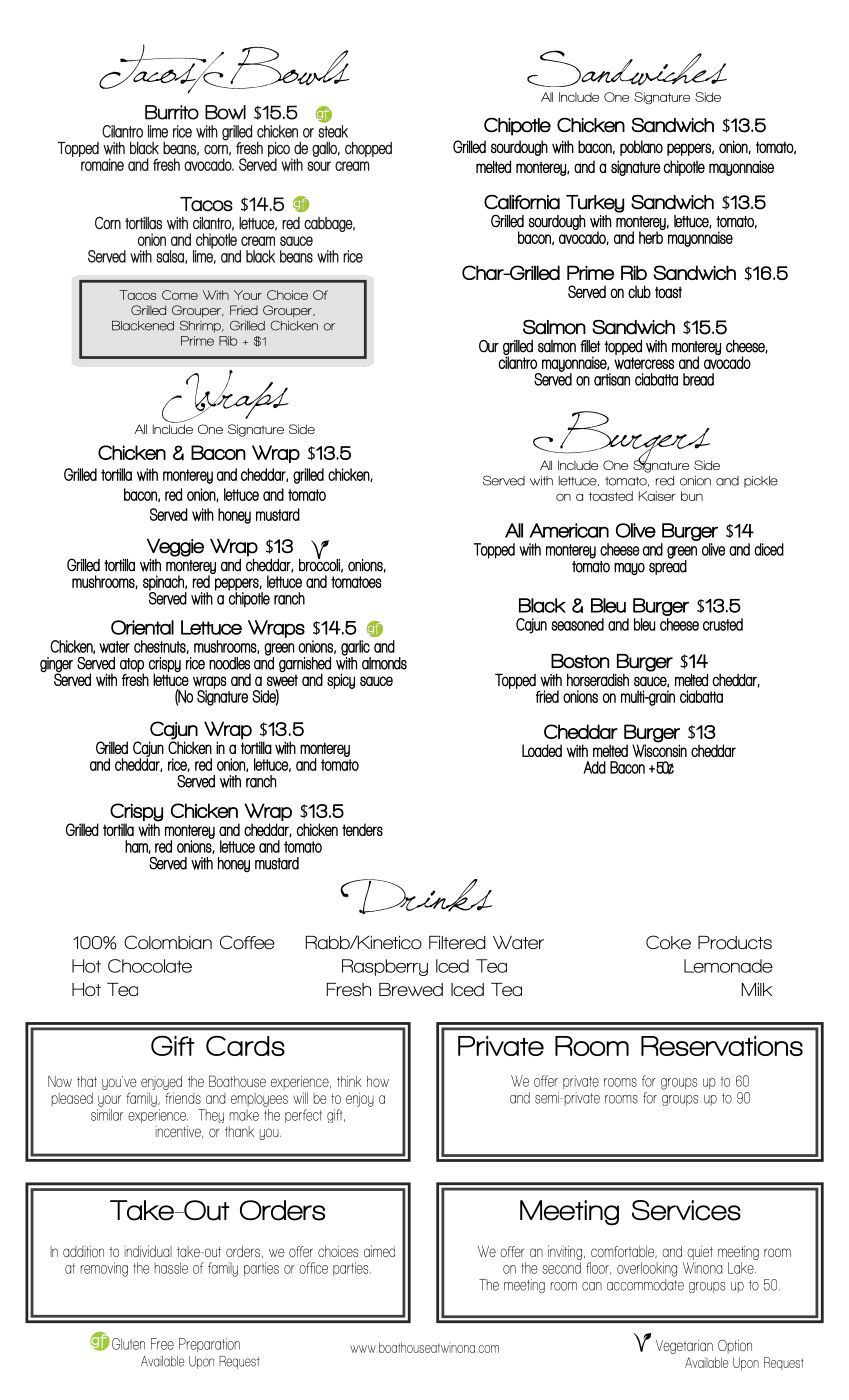 The height and width of the screenshot is (1400, 849). Describe the element at coordinates (659, 750) in the screenshot. I see `Wisconsin` at that location.
